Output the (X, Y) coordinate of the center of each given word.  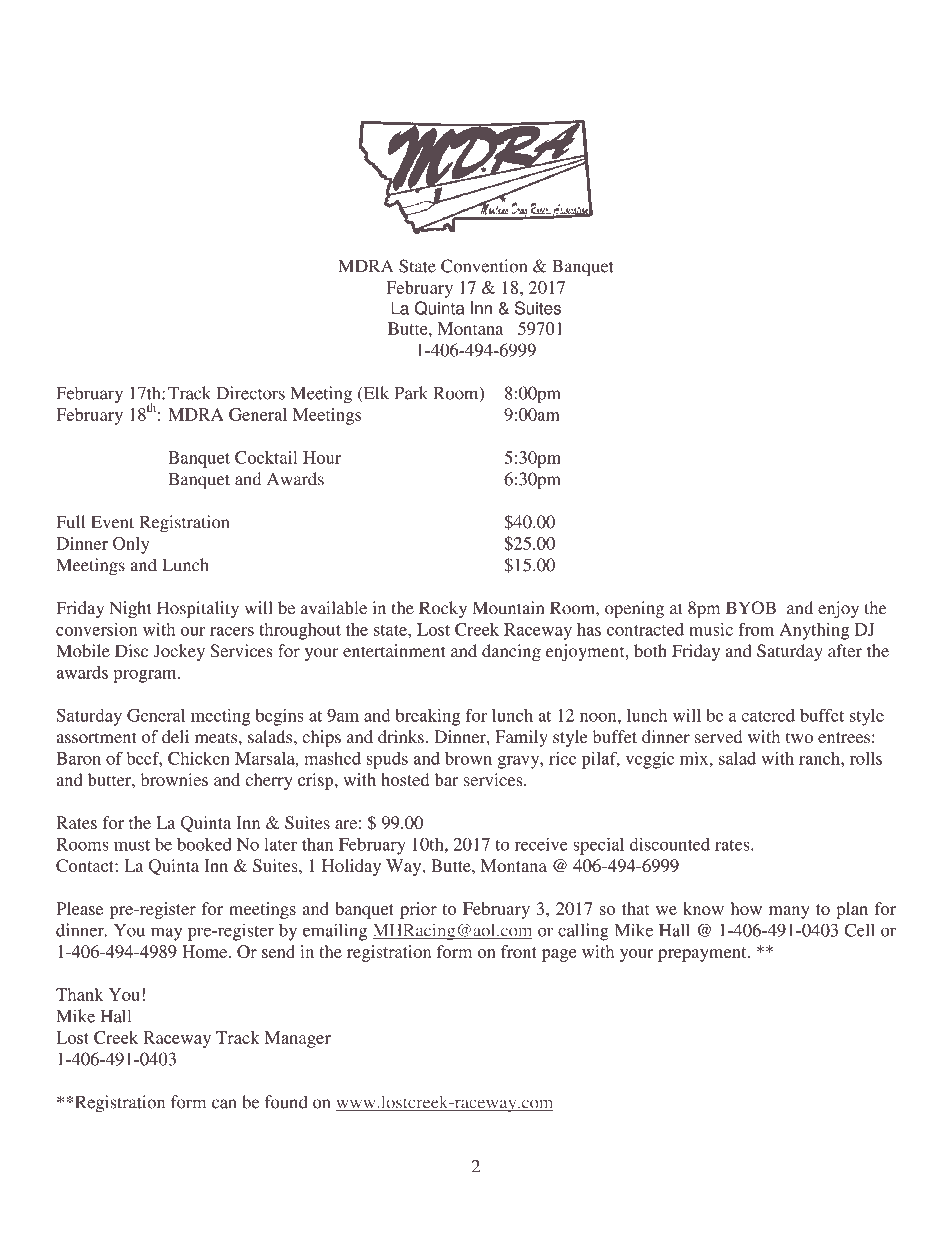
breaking (427, 717)
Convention (484, 266)
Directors (251, 393)
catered (768, 715)
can (224, 1104)
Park (411, 393)
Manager (298, 1039)
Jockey (179, 652)
